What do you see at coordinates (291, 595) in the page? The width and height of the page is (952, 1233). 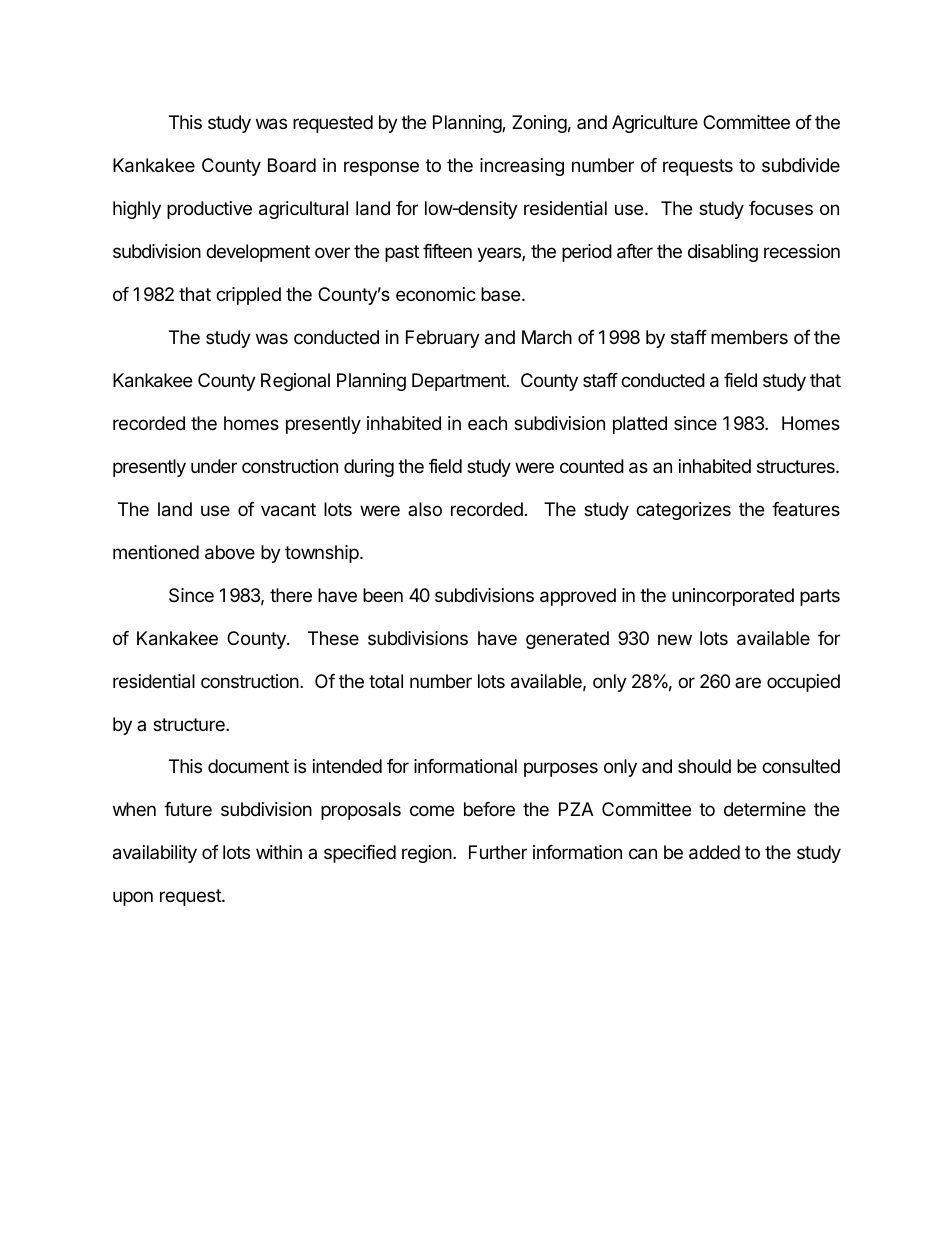 I see `there` at bounding box center [291, 595].
